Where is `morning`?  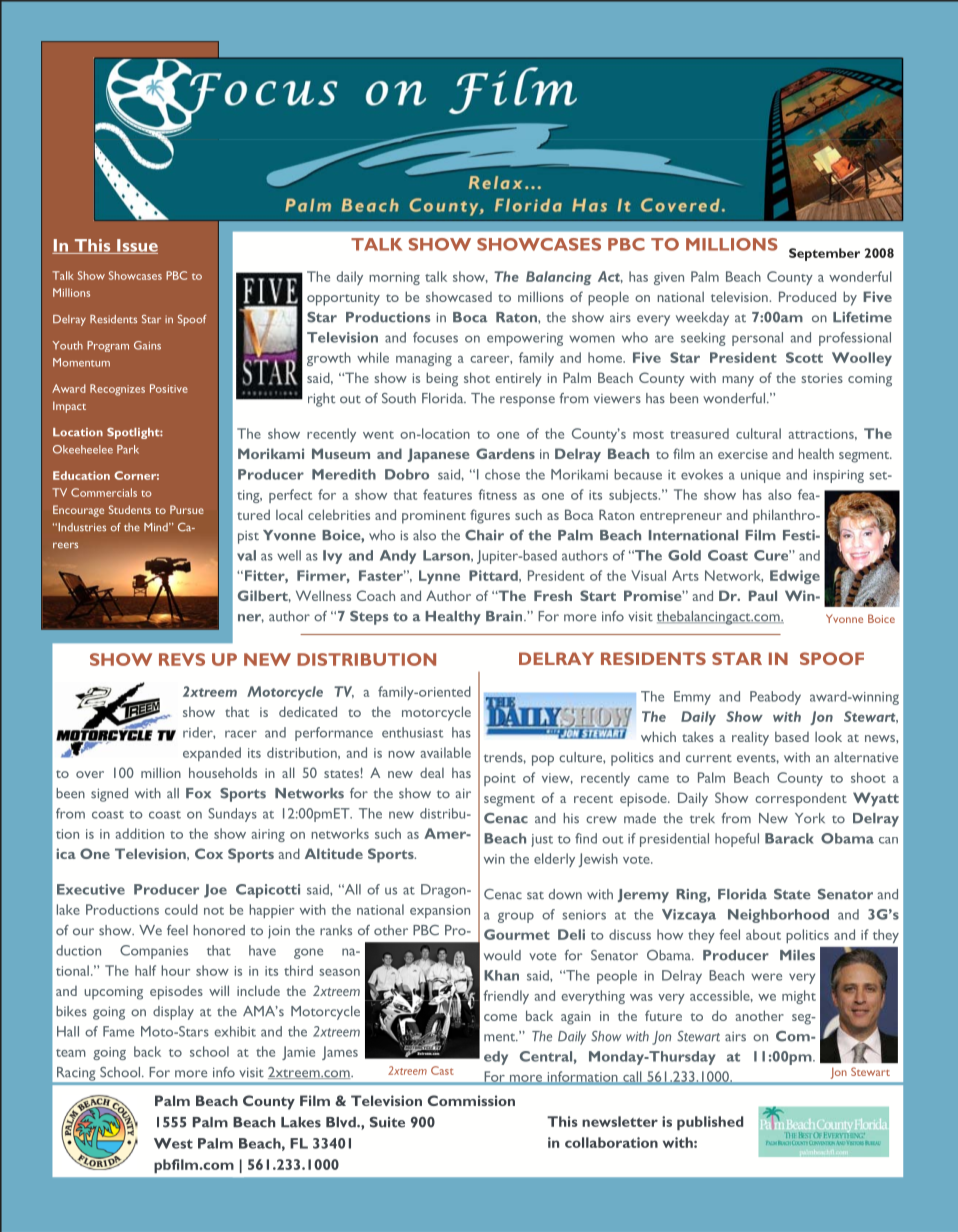 morning is located at coordinates (394, 278).
